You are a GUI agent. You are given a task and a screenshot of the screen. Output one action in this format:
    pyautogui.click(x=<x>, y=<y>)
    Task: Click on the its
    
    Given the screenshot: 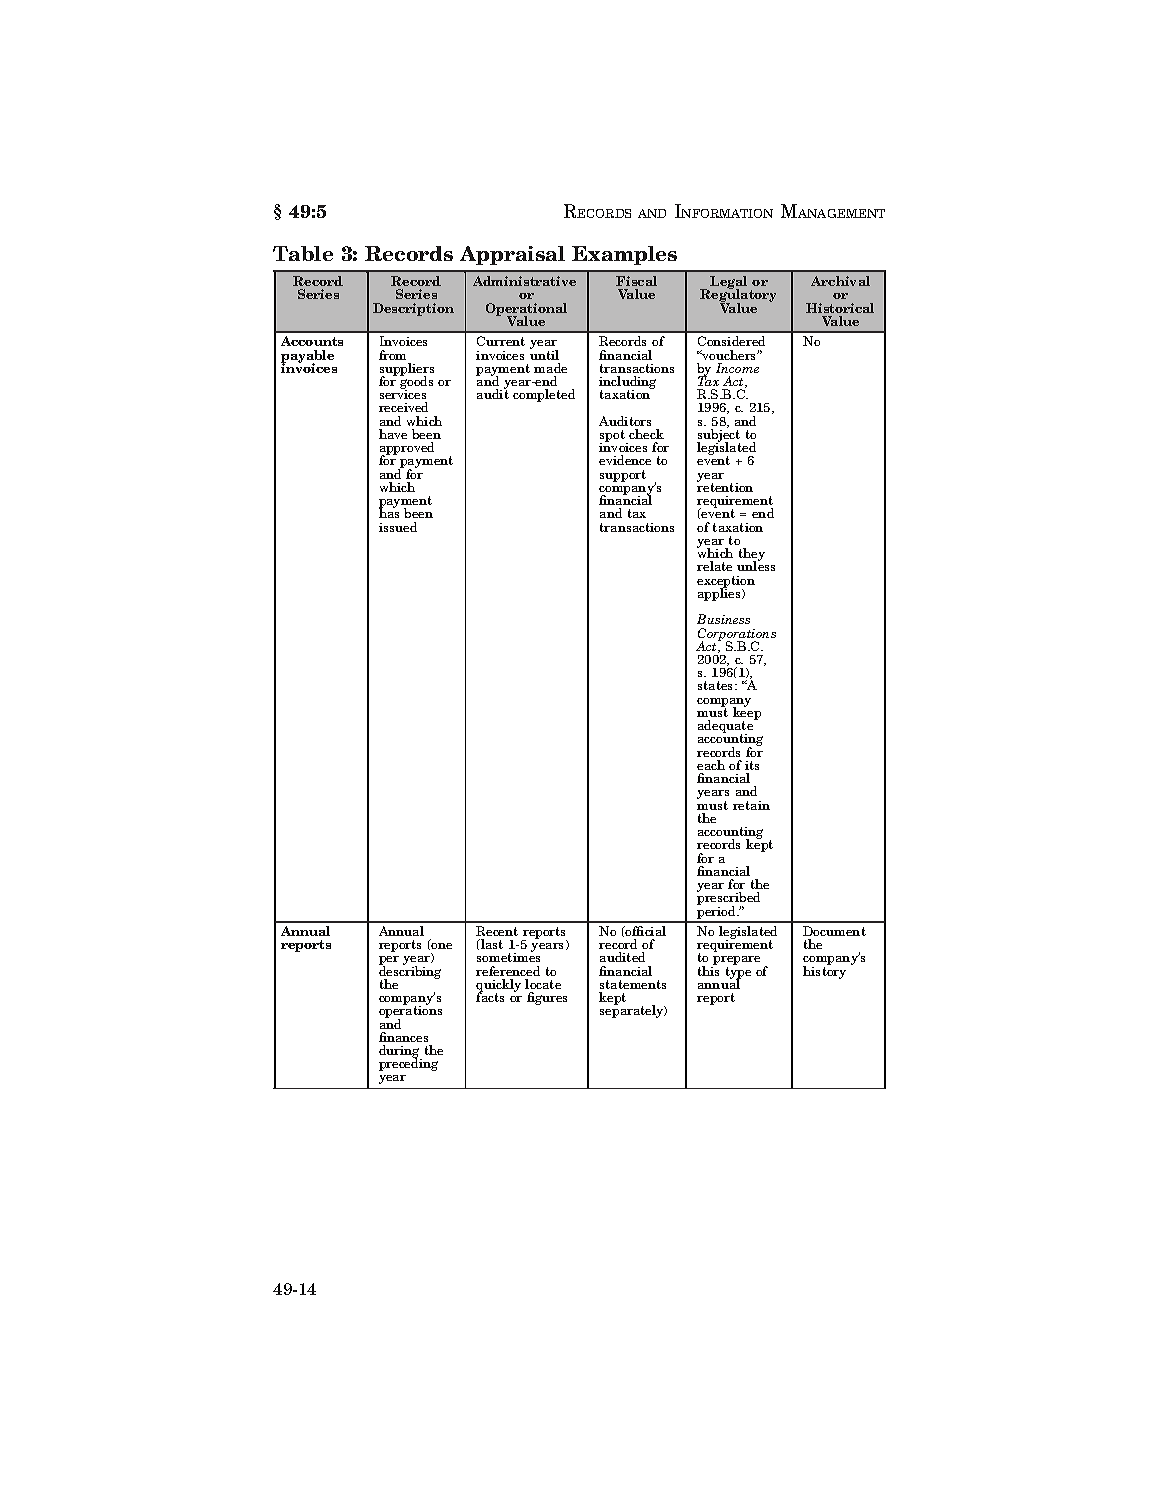 What is the action you would take?
    pyautogui.click(x=752, y=765)
